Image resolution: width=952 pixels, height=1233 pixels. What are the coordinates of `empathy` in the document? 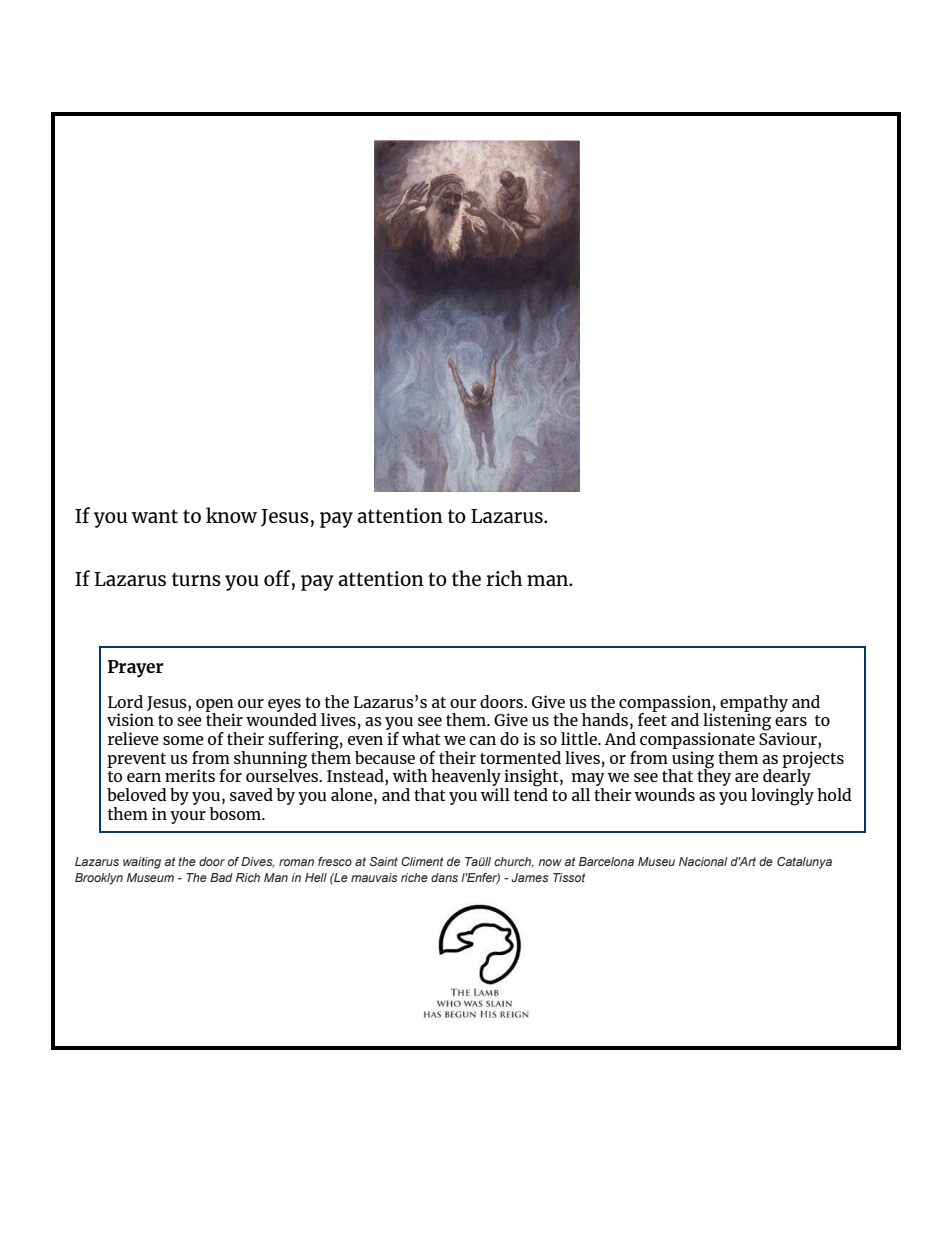 It's located at (754, 704).
